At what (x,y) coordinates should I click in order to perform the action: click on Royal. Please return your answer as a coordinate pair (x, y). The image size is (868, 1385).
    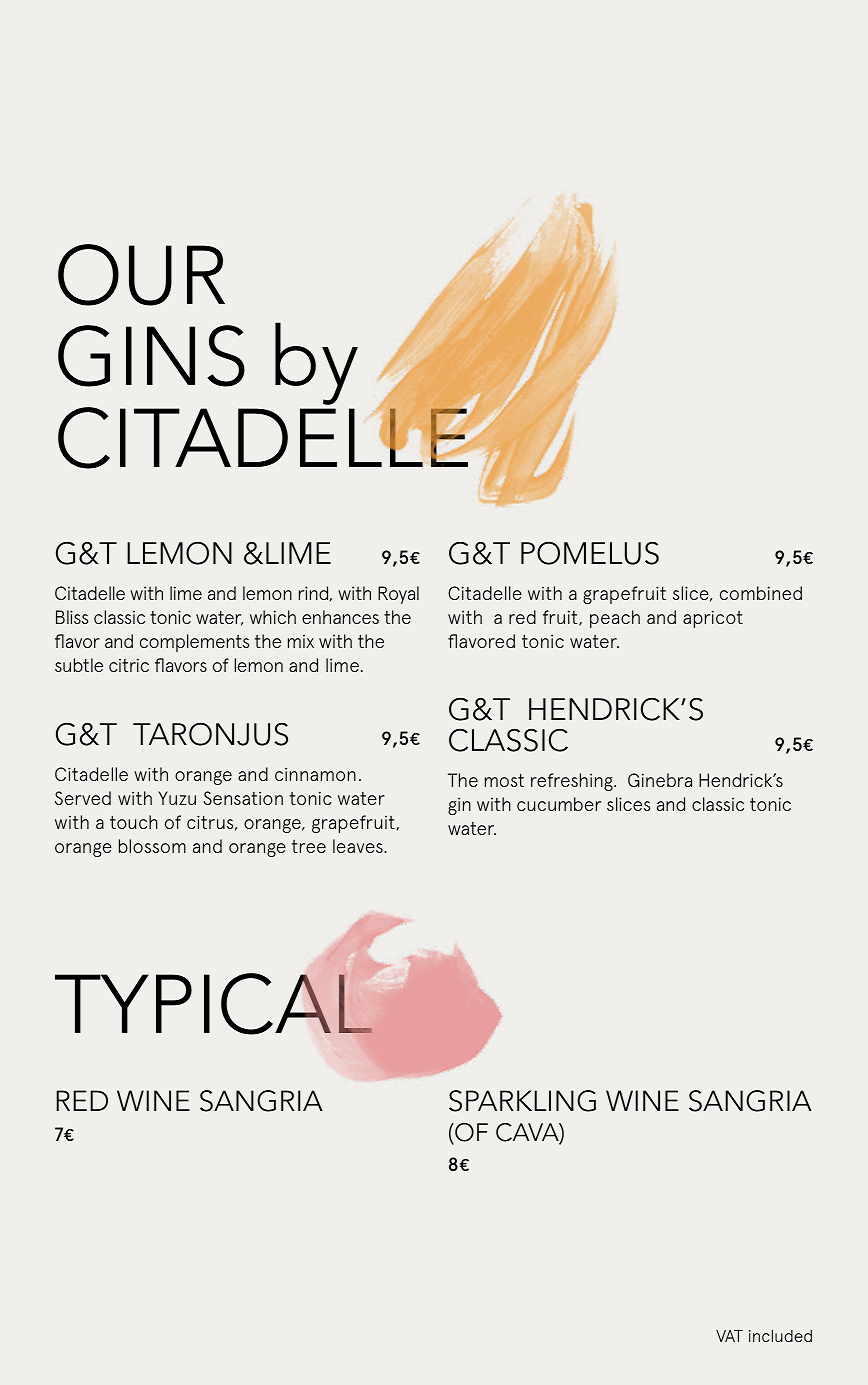
    Looking at the image, I should click on (398, 595).
